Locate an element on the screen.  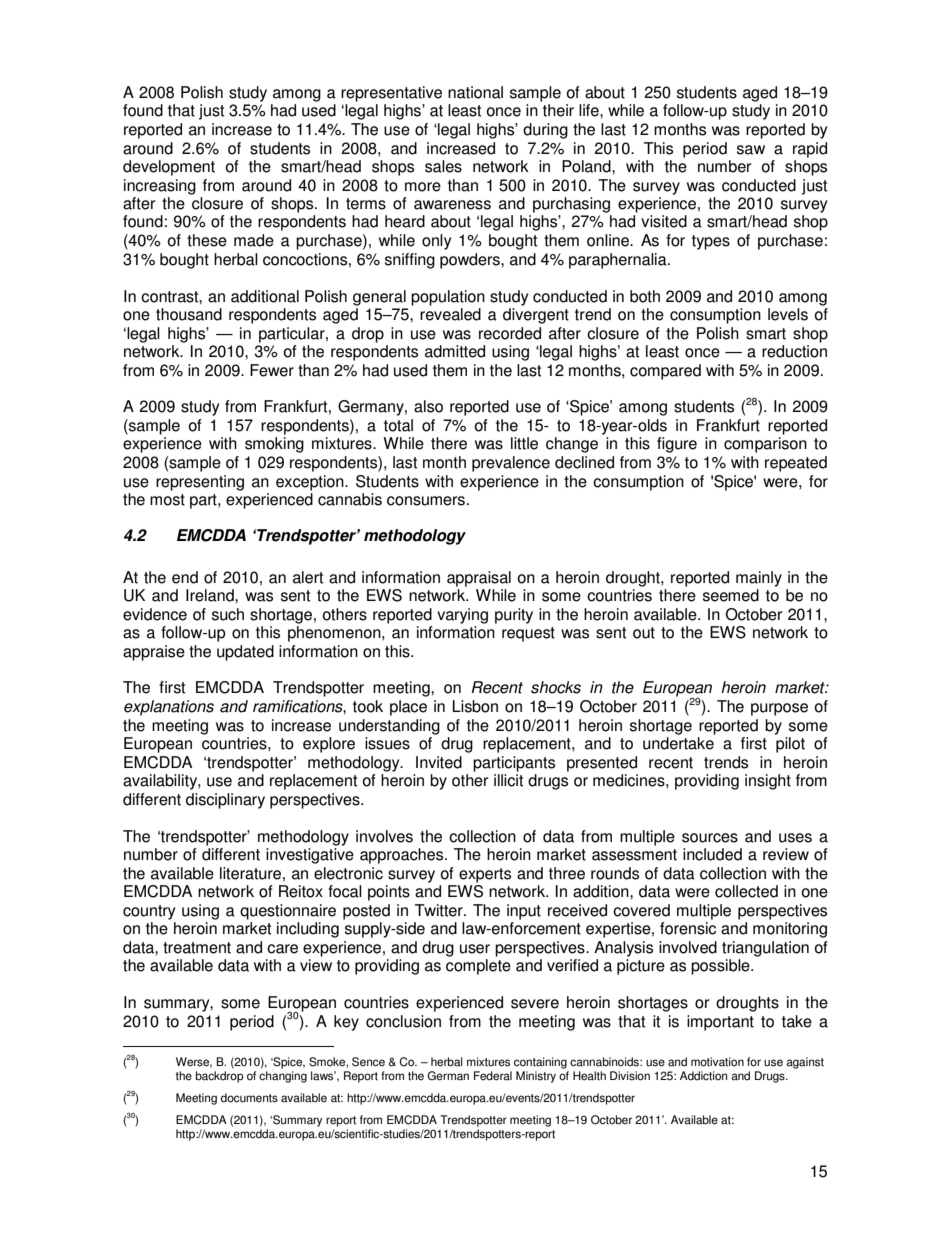
Federal is located at coordinates (493, 1076).
